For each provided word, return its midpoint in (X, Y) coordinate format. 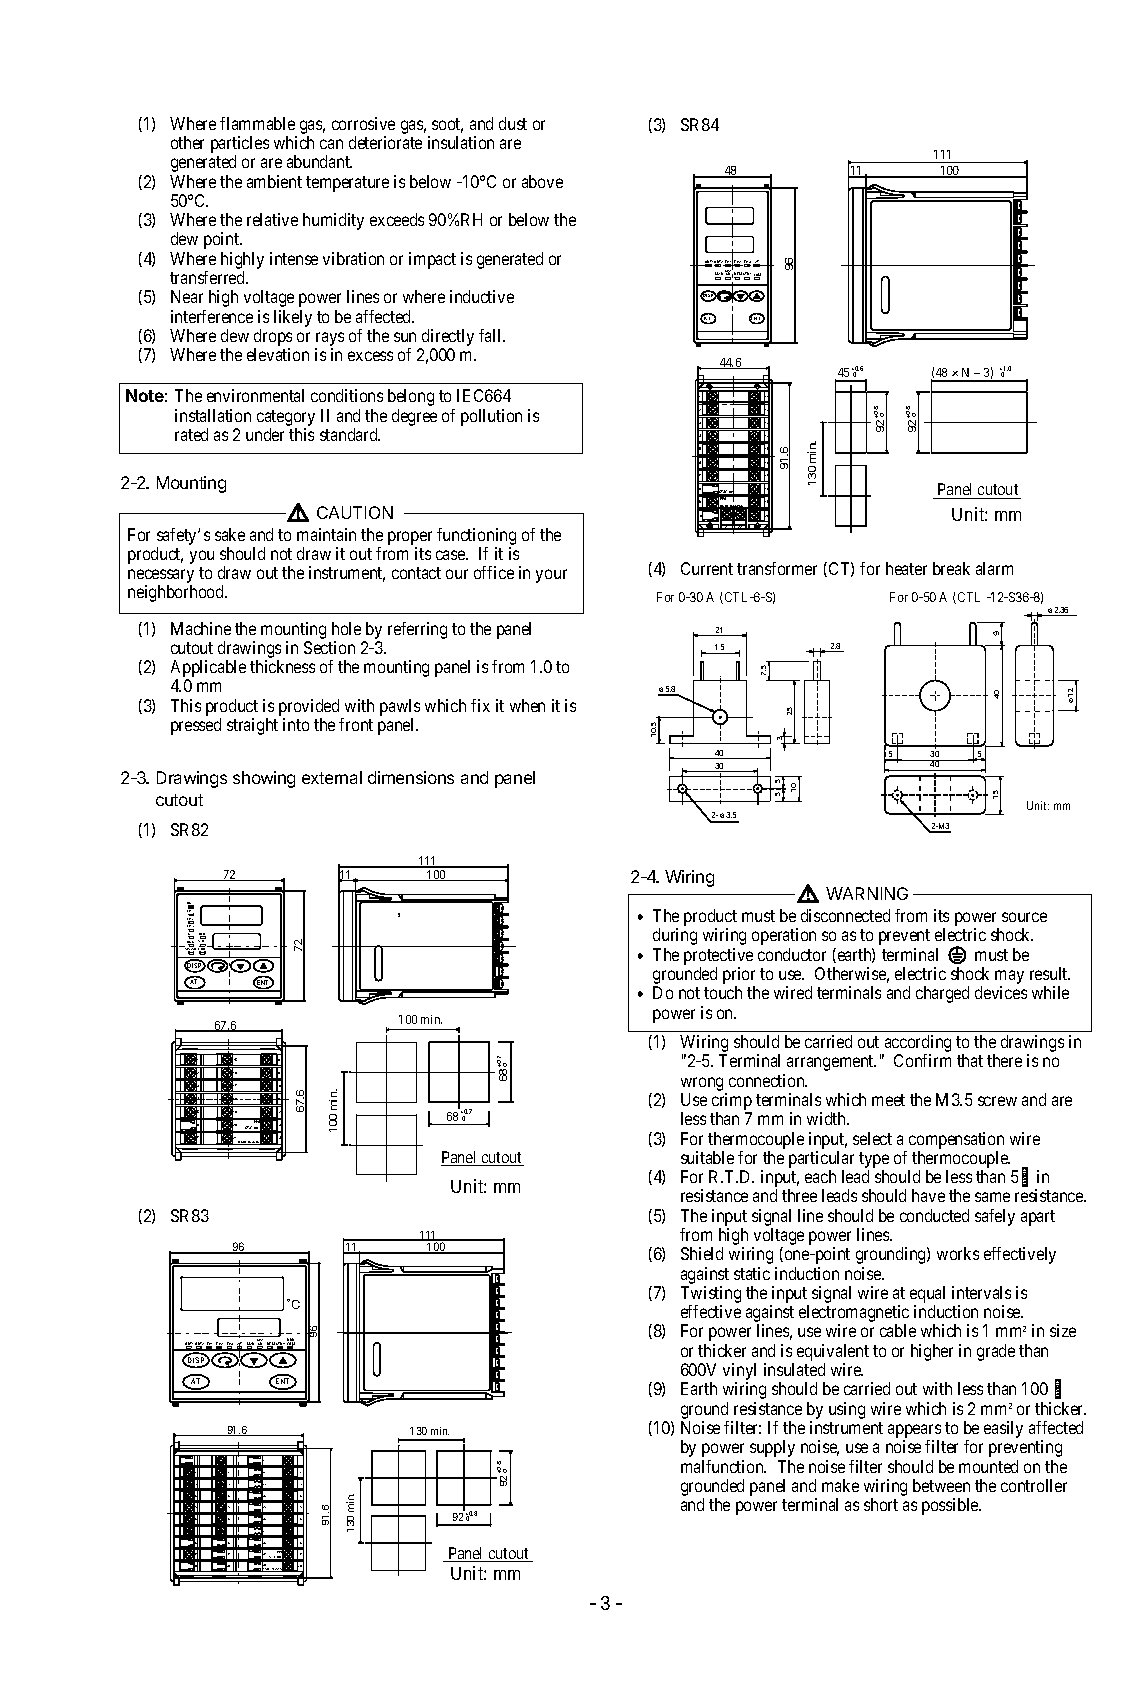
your (551, 576)
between (941, 1485)
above (542, 181)
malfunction (723, 1466)
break (951, 568)
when (527, 705)
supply (772, 1448)
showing (264, 779)
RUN (291, 1341)
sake (230, 534)
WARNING (867, 893)
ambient (274, 181)
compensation (956, 1140)
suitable (707, 1157)
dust (513, 123)
